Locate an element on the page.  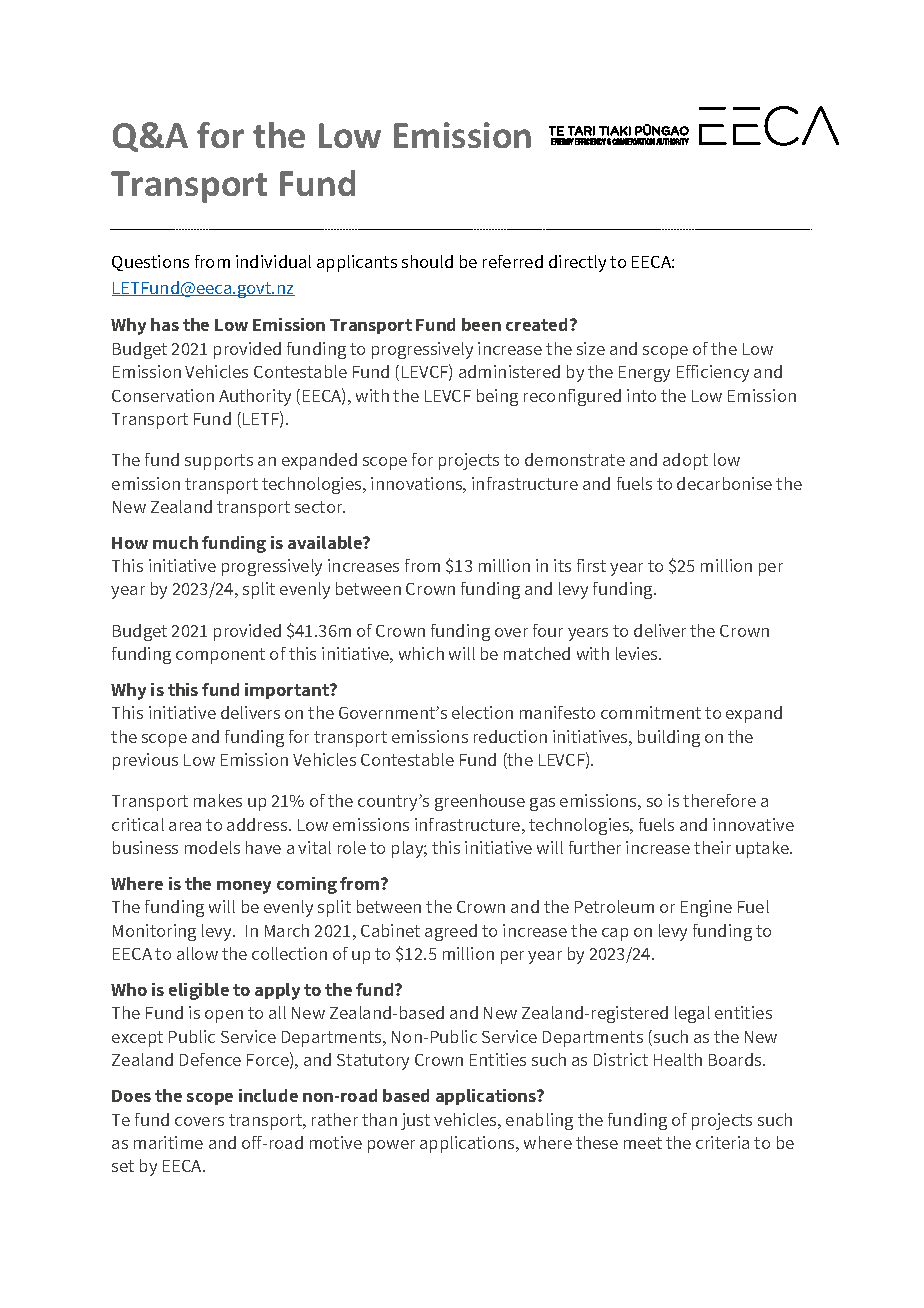
should is located at coordinates (427, 261).
